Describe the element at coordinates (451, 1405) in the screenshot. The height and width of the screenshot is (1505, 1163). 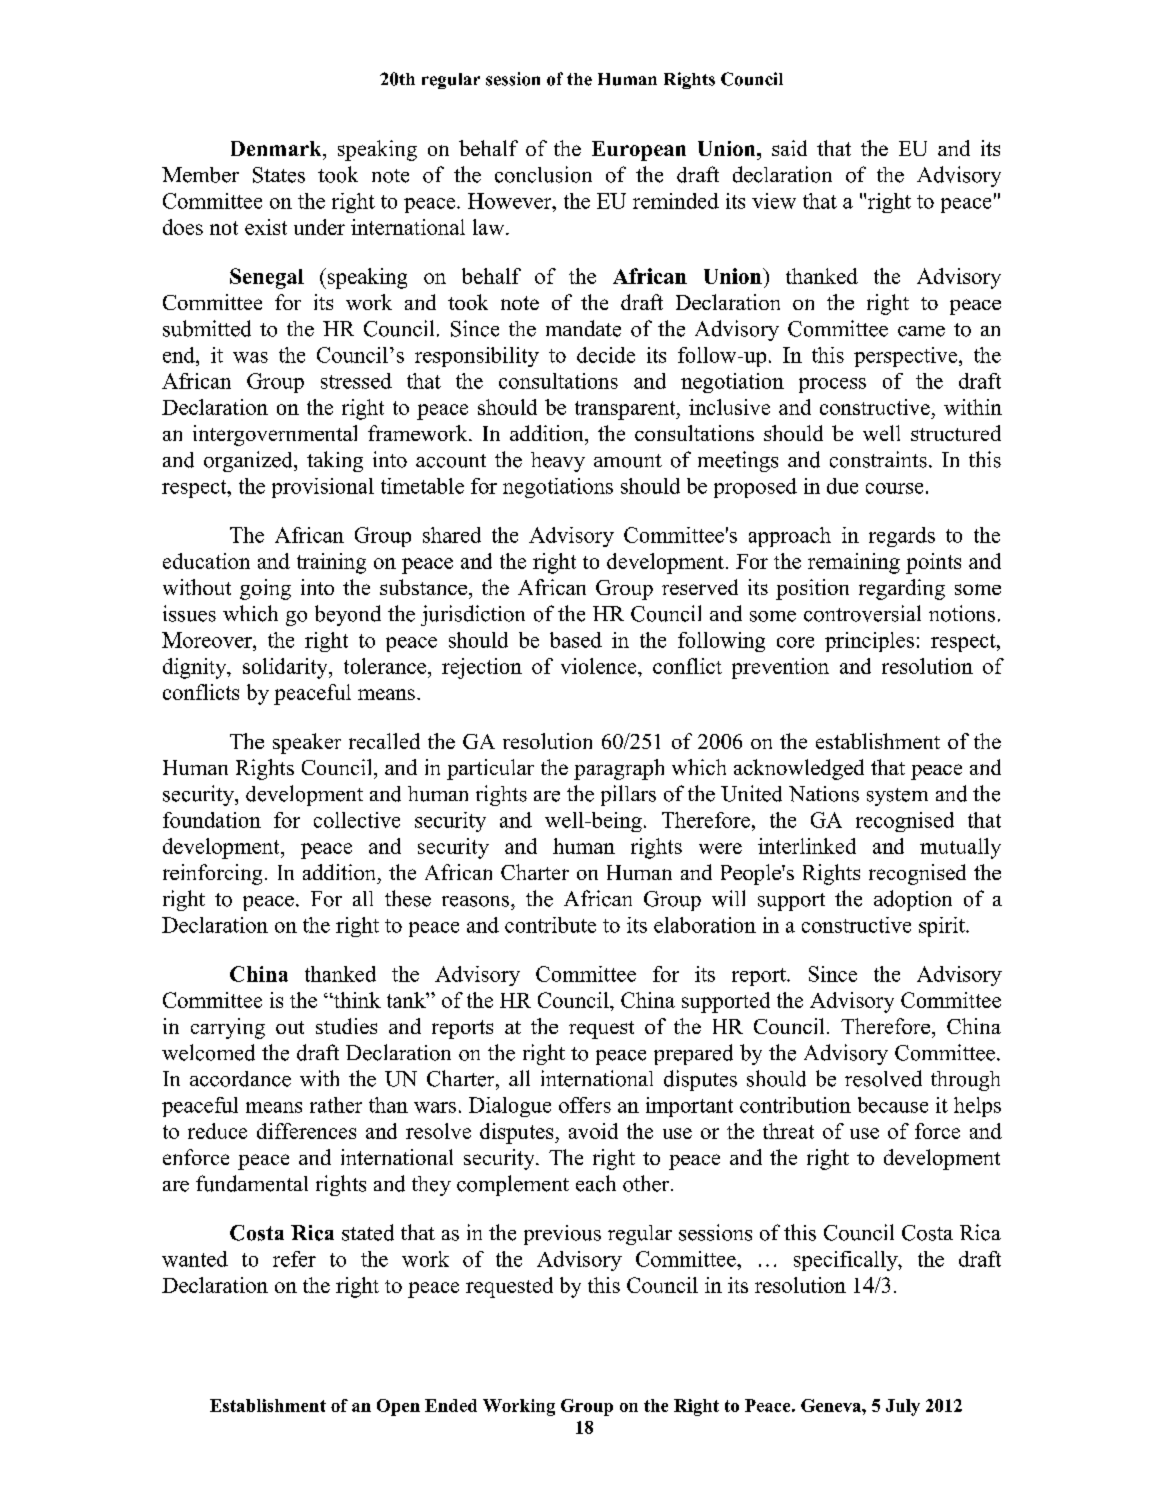
I see `Ended` at that location.
